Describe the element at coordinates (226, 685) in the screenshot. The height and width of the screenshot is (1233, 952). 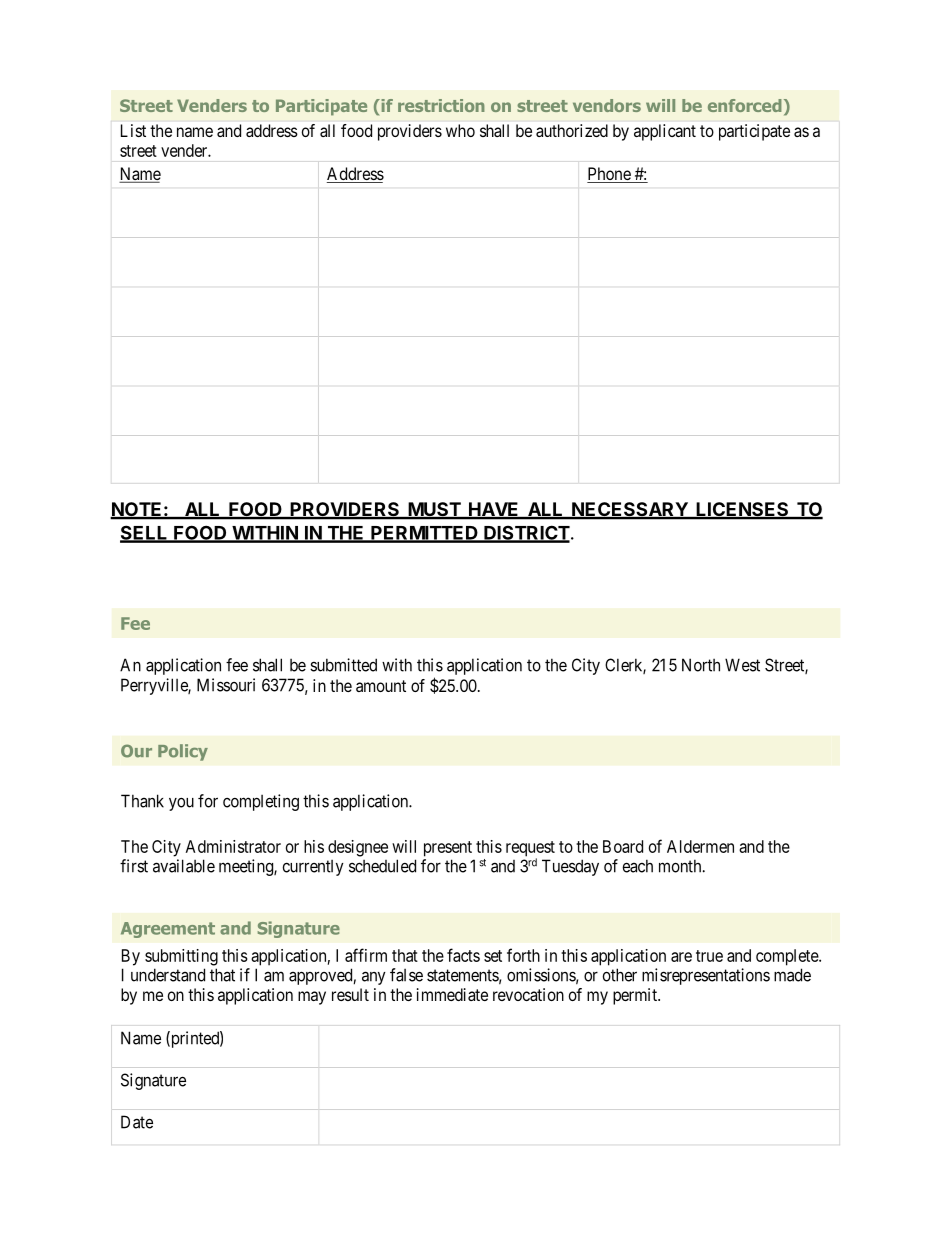
I see `Missouri` at that location.
